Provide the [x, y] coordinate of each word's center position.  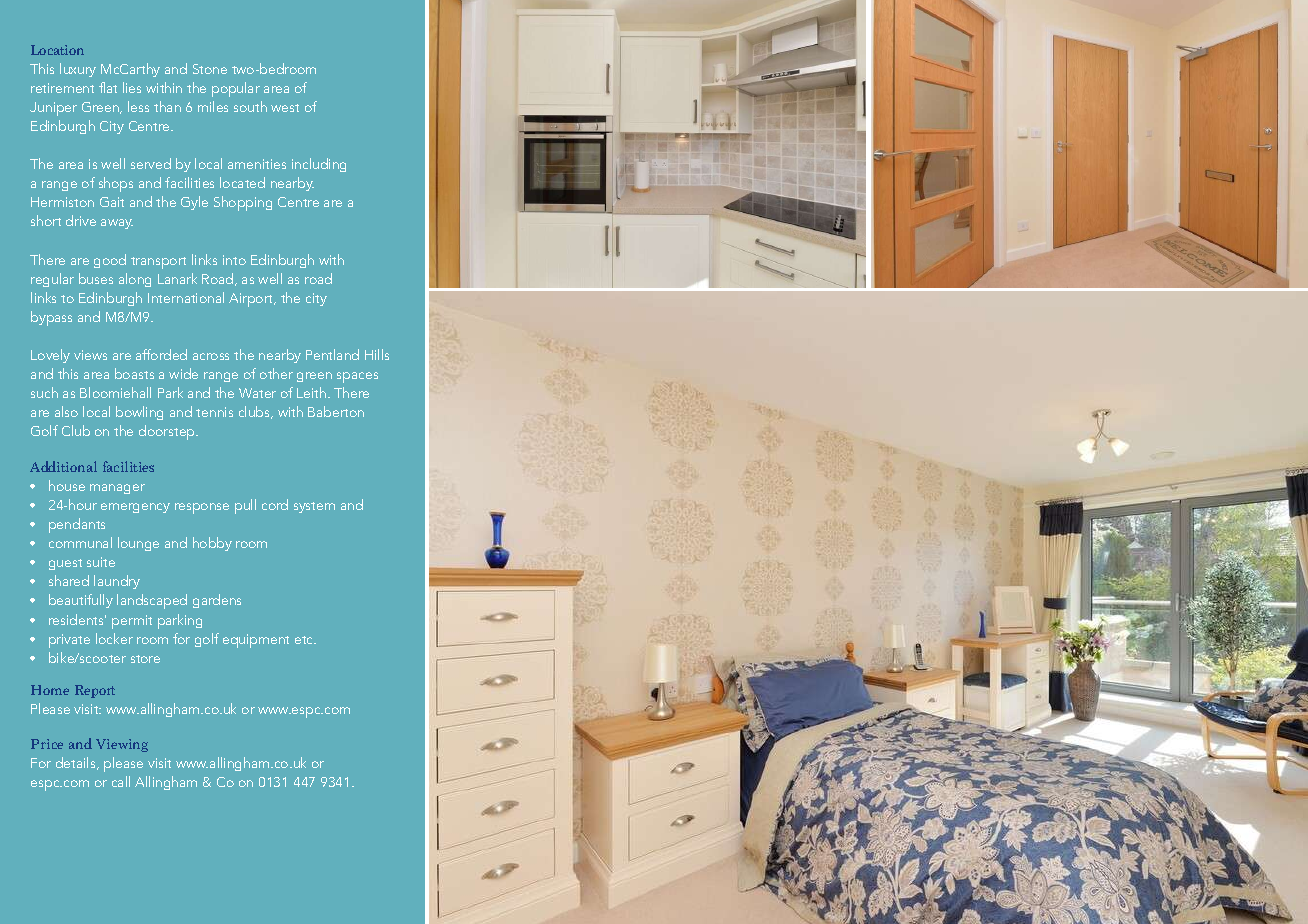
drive [81, 220]
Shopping [243, 203]
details [77, 763]
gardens [217, 601]
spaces [357, 377]
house [67, 485]
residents [77, 619]
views [90, 355]
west [285, 108]
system [314, 507]
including [319, 165]
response [202, 508]
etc [305, 640]
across [211, 356]
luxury [78, 70]
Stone [210, 69]
